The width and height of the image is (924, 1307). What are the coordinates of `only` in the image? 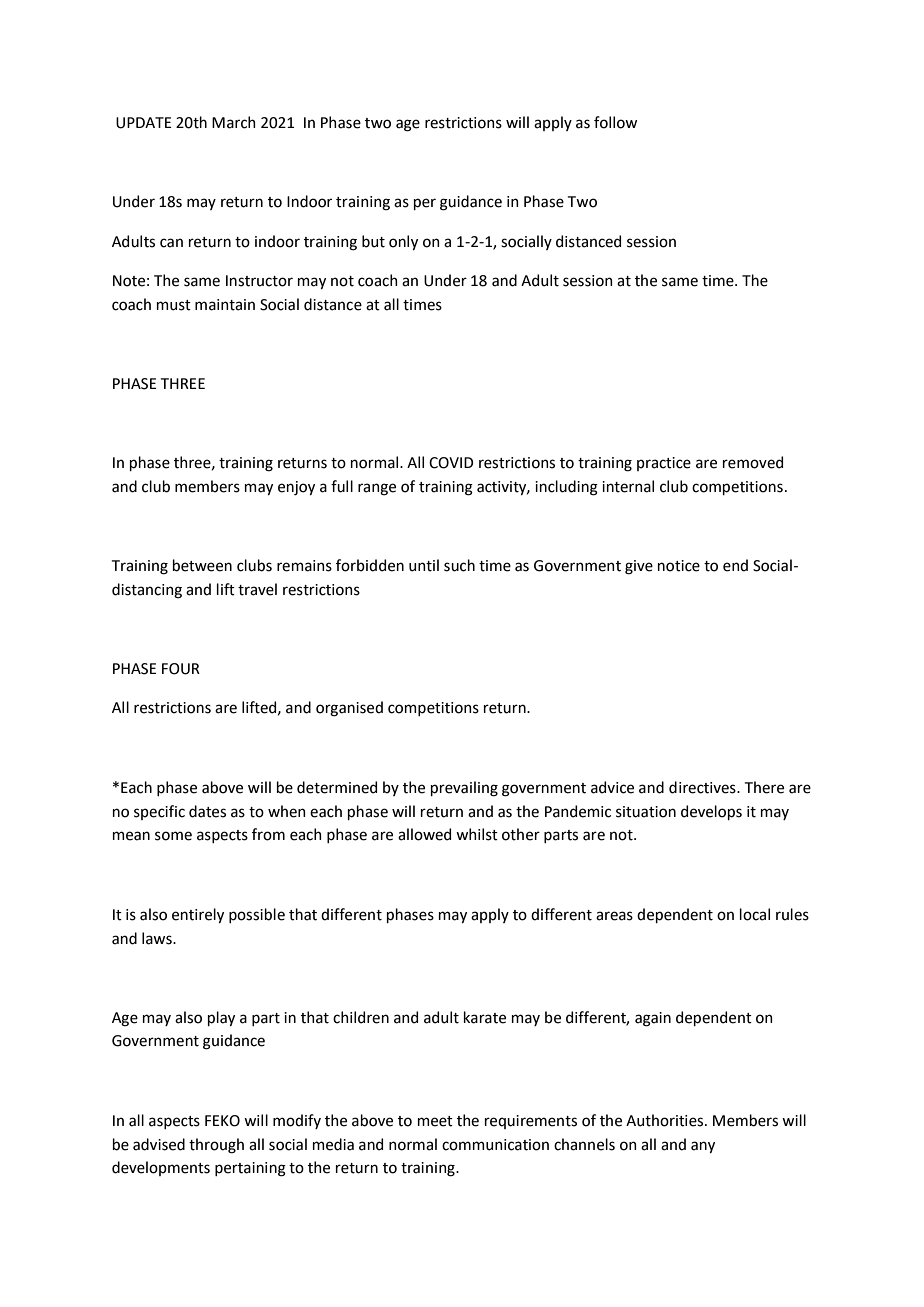 It's located at (403, 242).
